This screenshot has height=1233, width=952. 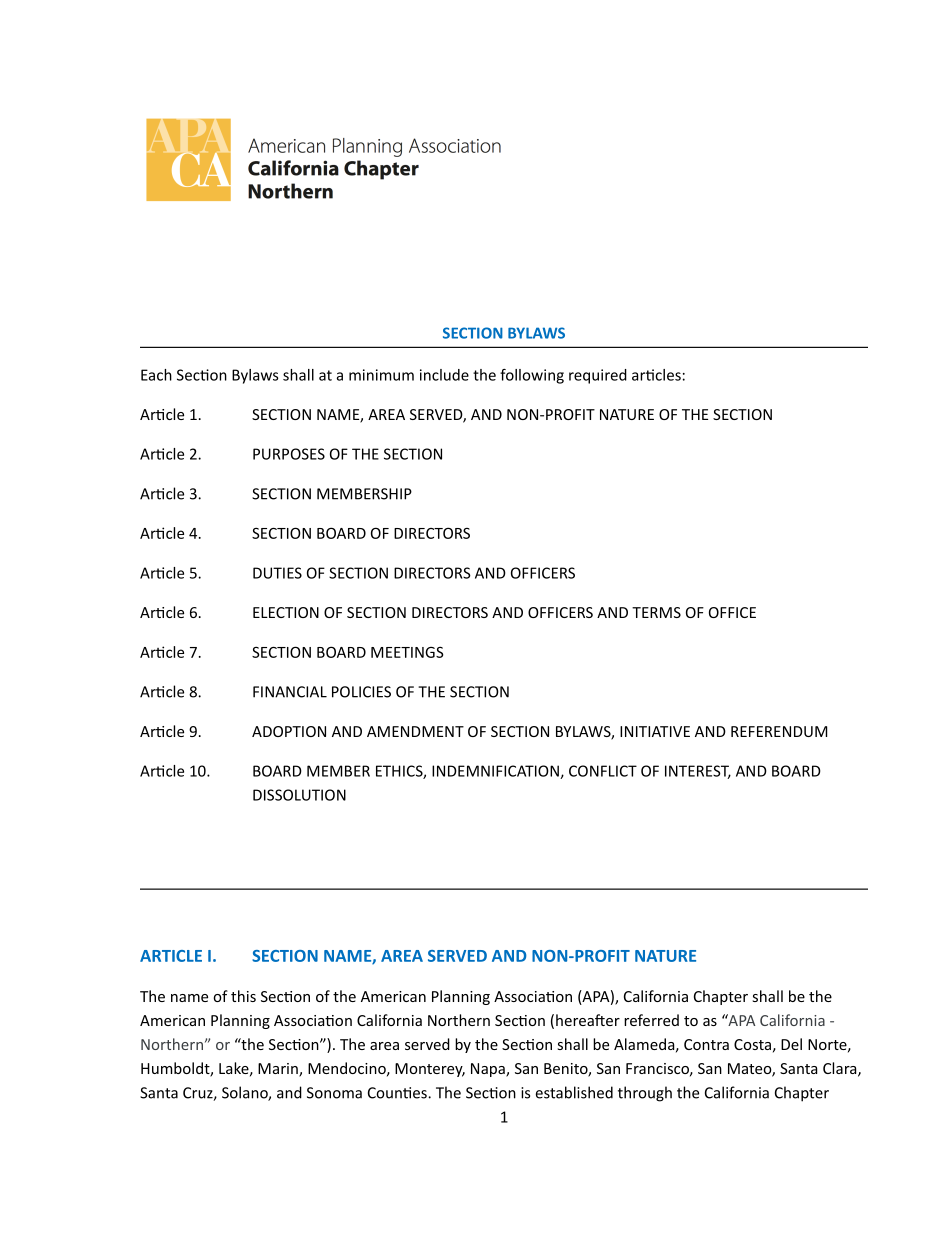 I want to click on TERMS, so click(x=656, y=612).
